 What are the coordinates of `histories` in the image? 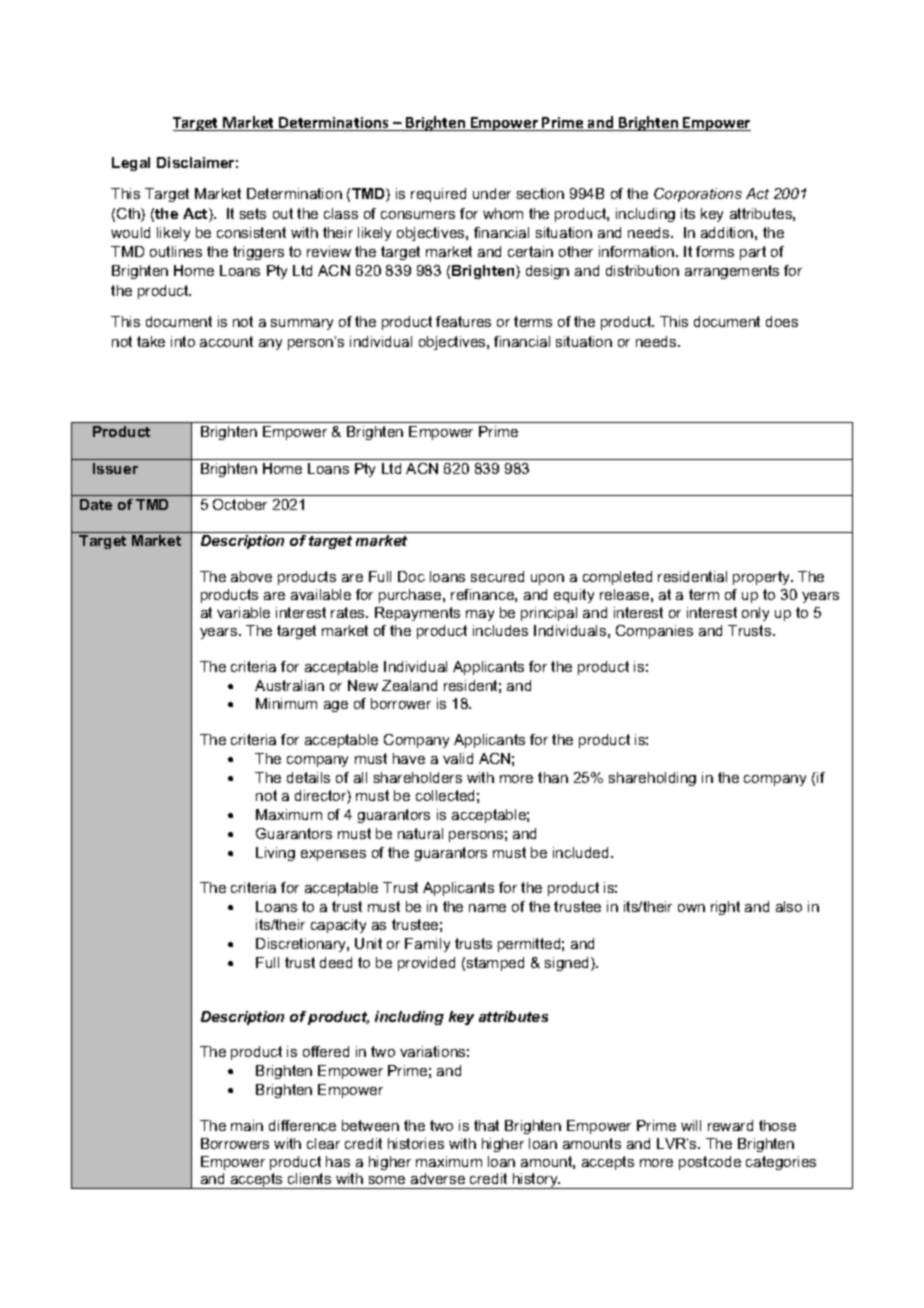 It's located at (416, 1143).
